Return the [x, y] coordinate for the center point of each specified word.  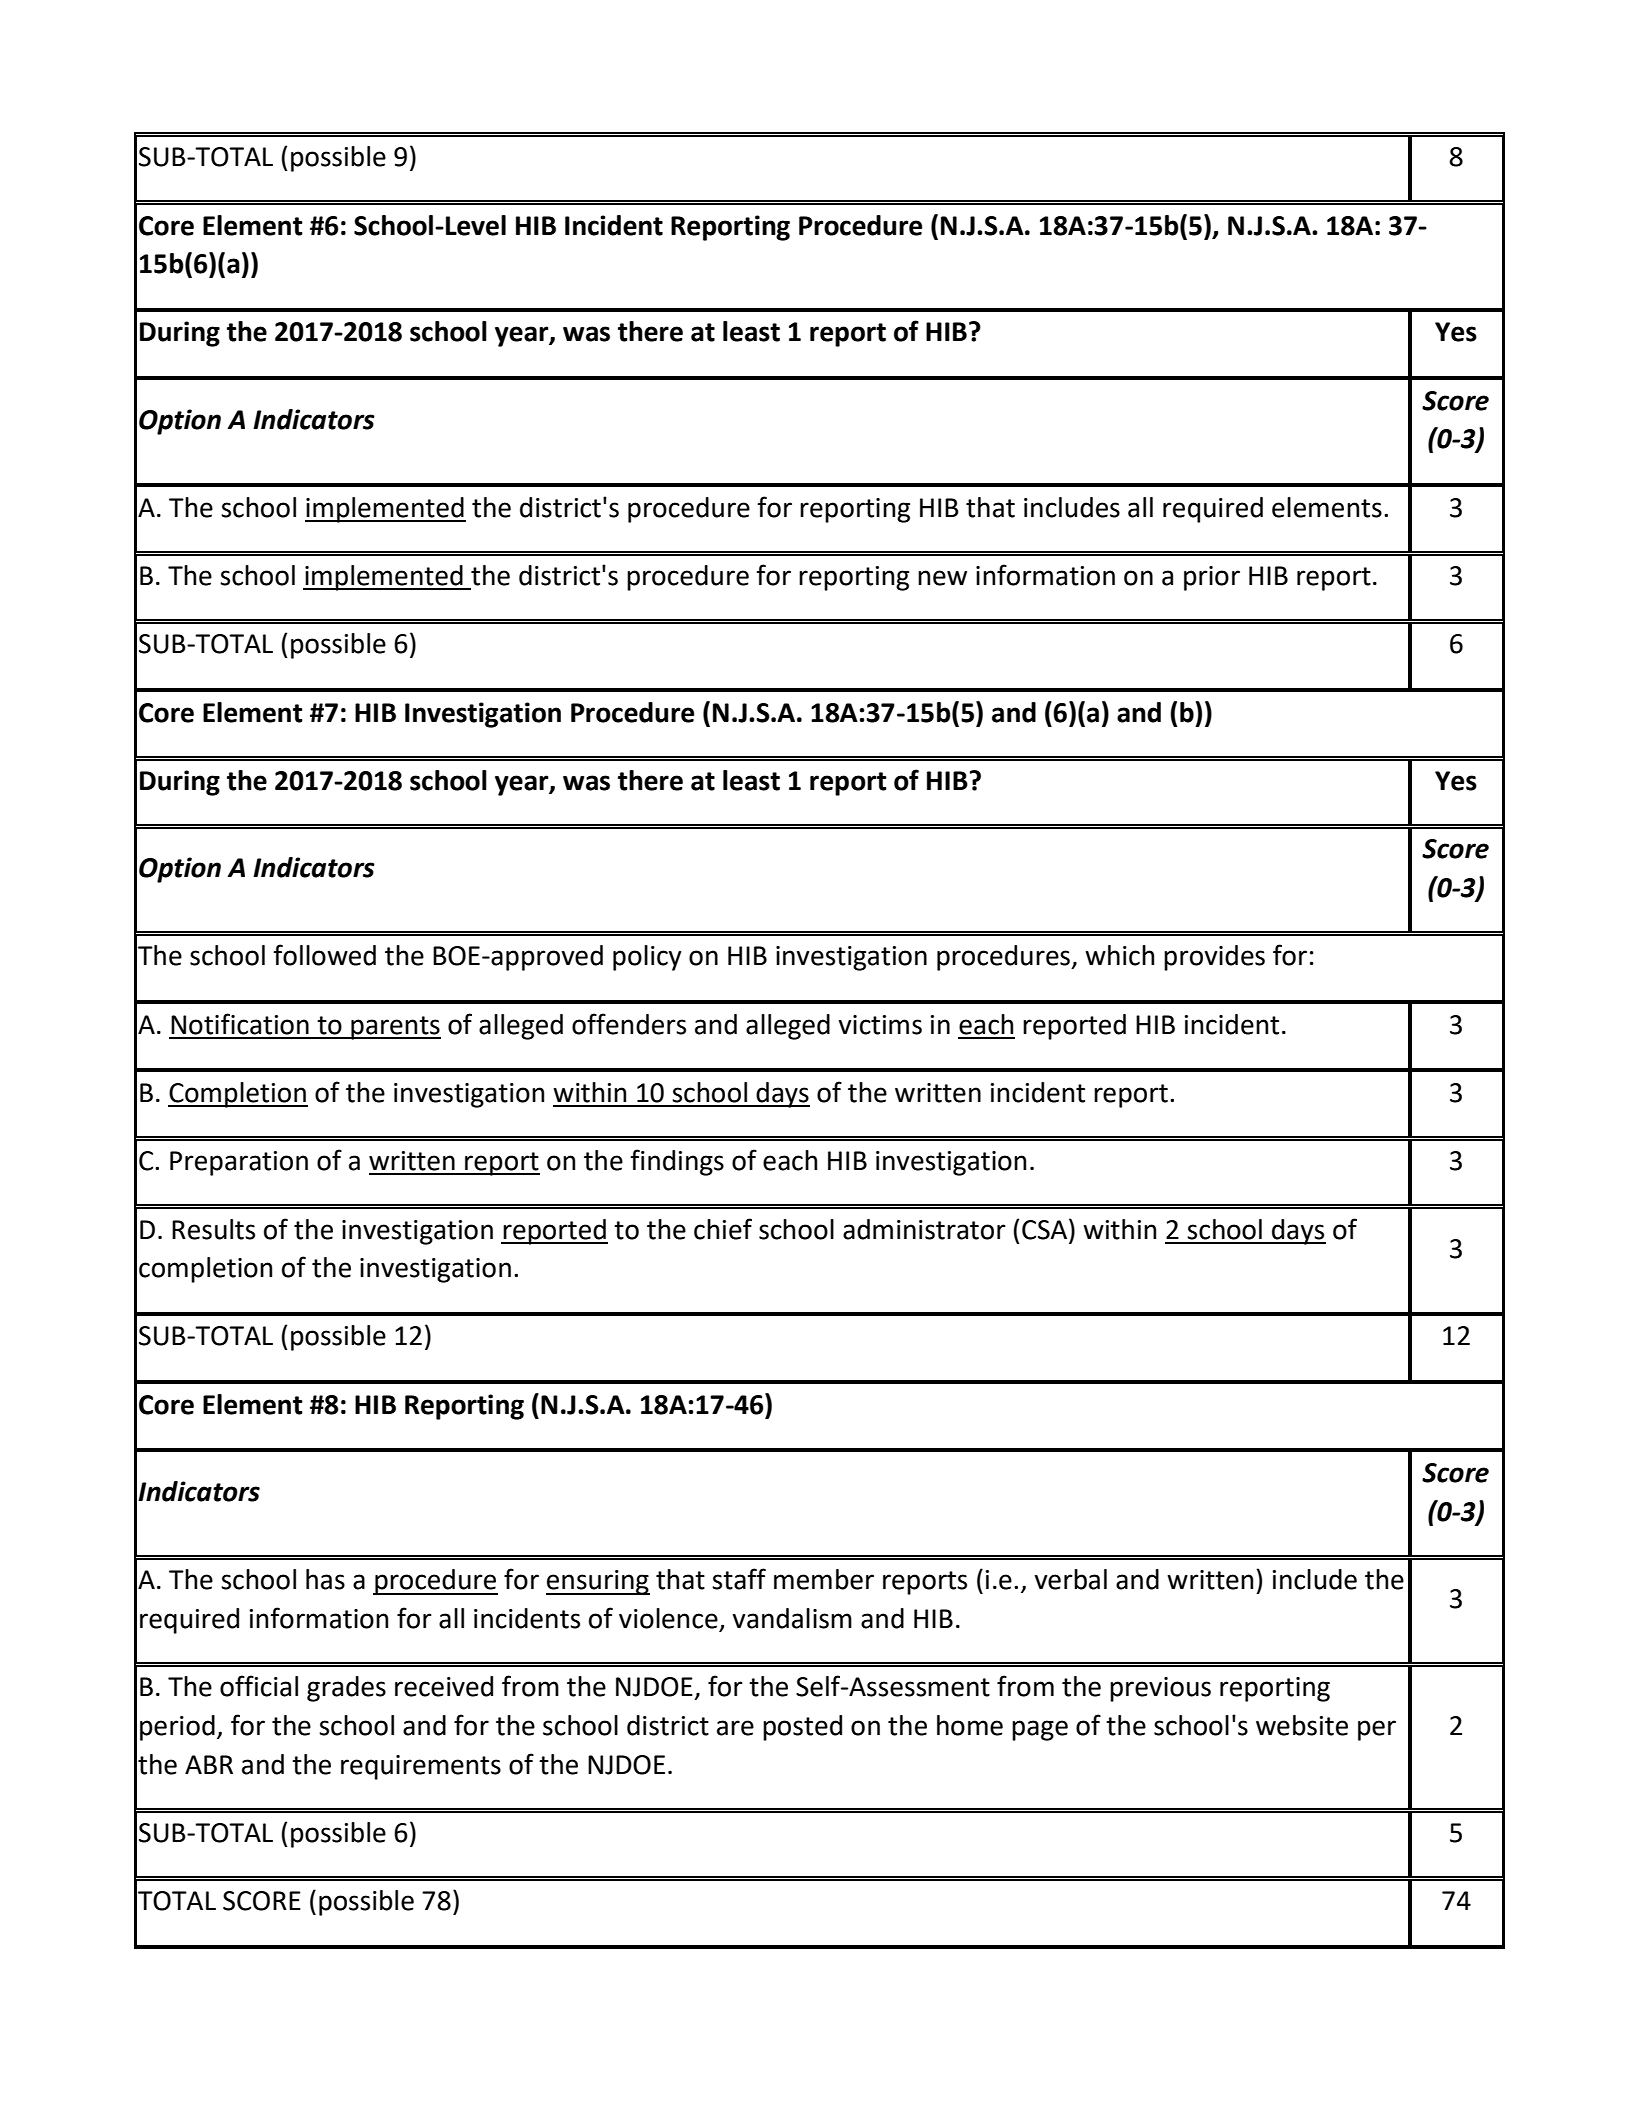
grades [346, 1689]
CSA [1046, 1229]
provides [1214, 958]
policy [647, 958]
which [1119, 955]
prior [1212, 578]
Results [213, 1229]
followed [324, 955]
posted [802, 1728]
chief [723, 1229]
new [942, 578]
